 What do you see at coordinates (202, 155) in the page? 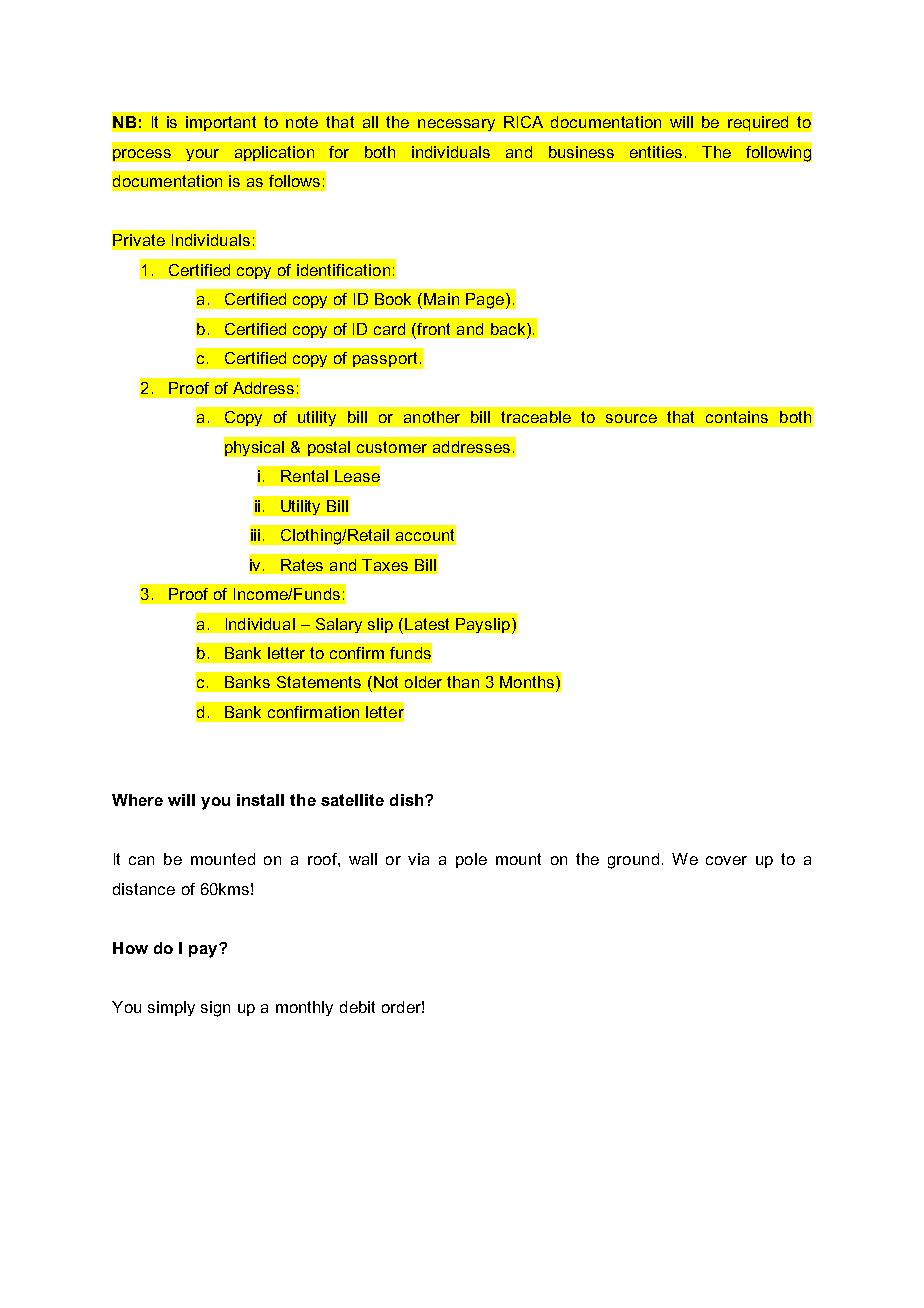
I see `your` at bounding box center [202, 155].
